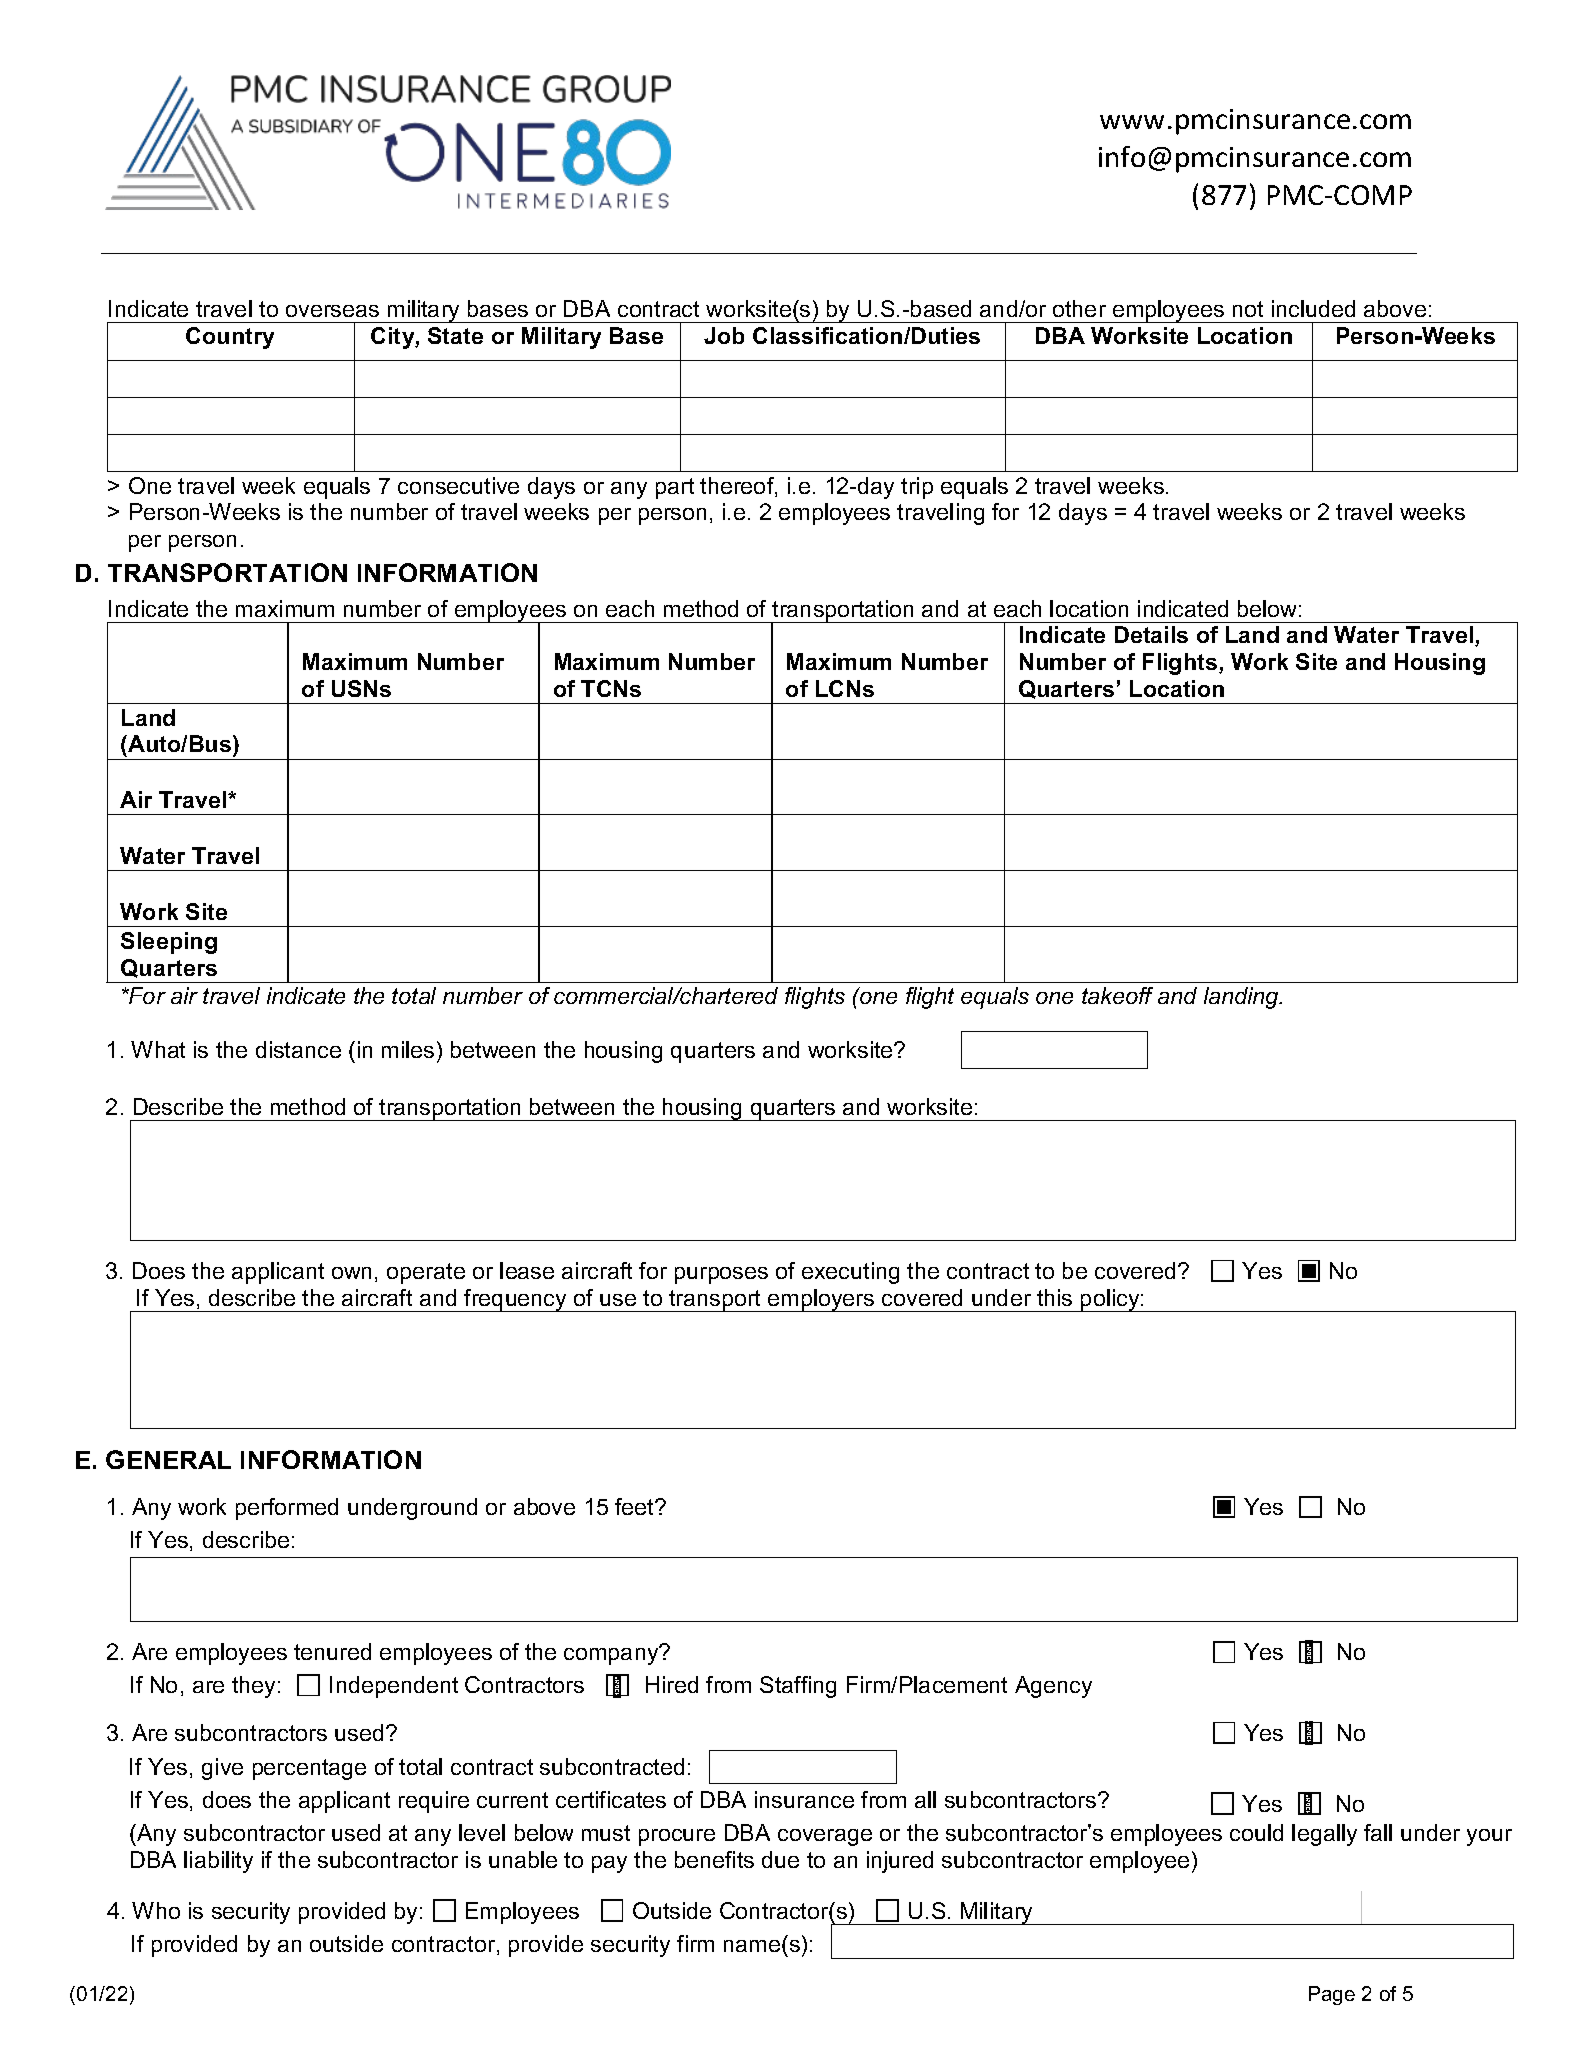 Image resolution: width=1585 pixels, height=2051 pixels. I want to click on liability, so click(218, 1862).
